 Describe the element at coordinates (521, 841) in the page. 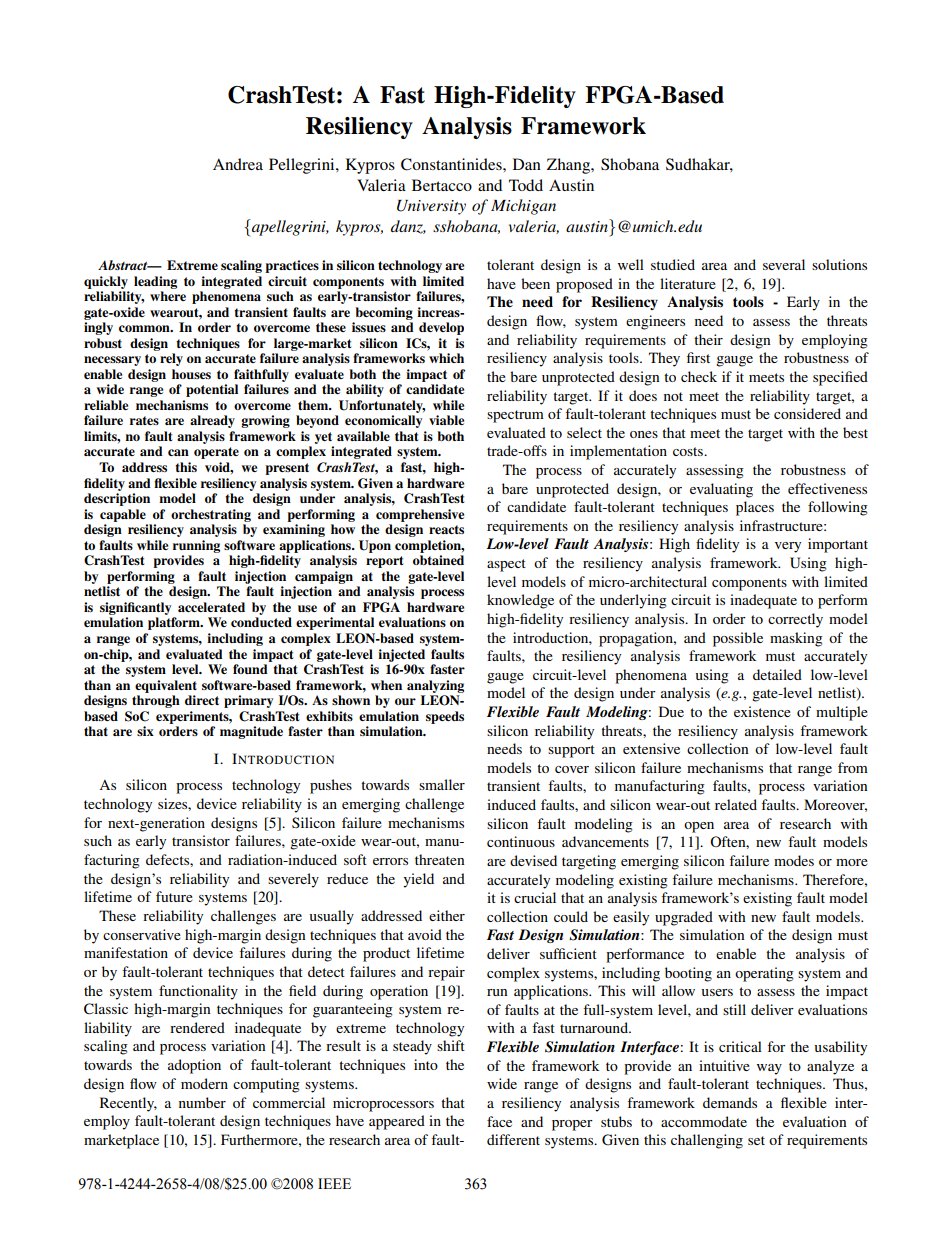

I see `continuous` at that location.
